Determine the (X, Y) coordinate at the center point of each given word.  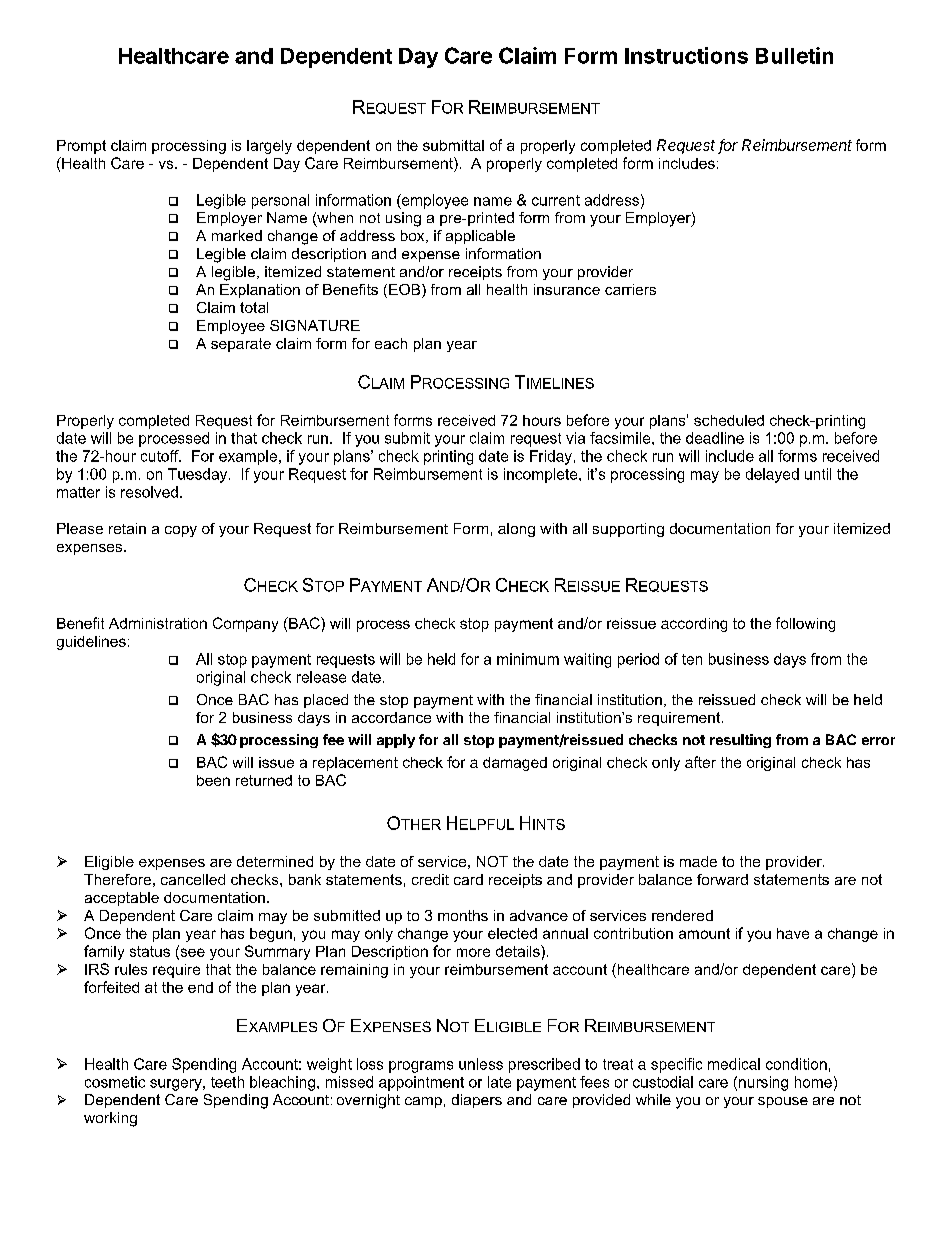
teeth (227, 1082)
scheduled (729, 420)
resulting (740, 741)
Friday (551, 457)
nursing (763, 1083)
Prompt (81, 147)
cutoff (161, 456)
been (213, 780)
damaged (515, 764)
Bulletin (794, 55)
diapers (477, 1101)
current (556, 200)
